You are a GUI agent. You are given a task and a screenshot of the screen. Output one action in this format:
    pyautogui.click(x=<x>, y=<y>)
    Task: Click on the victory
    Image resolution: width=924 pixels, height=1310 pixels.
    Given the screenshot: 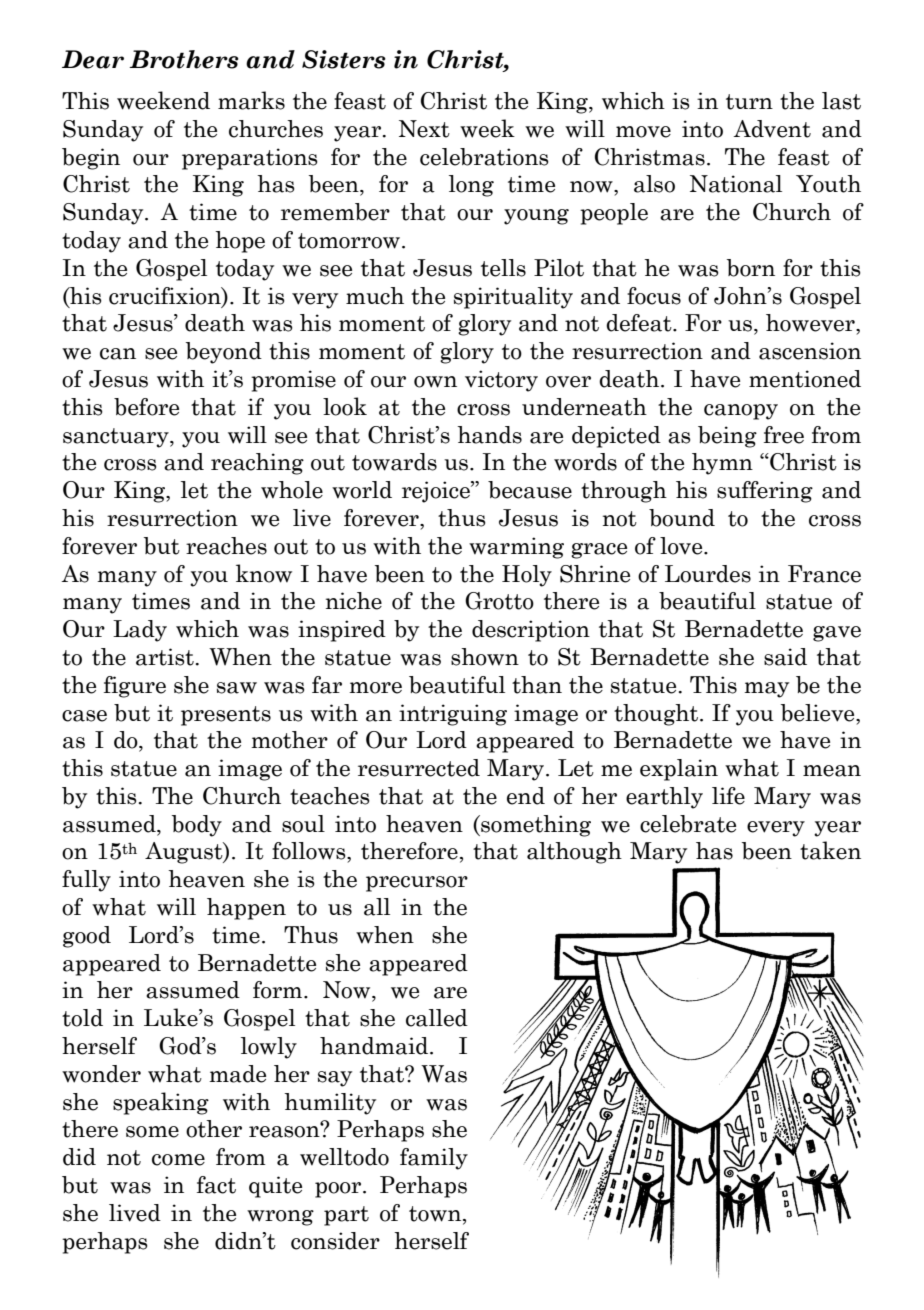 What is the action you would take?
    pyautogui.click(x=501, y=381)
